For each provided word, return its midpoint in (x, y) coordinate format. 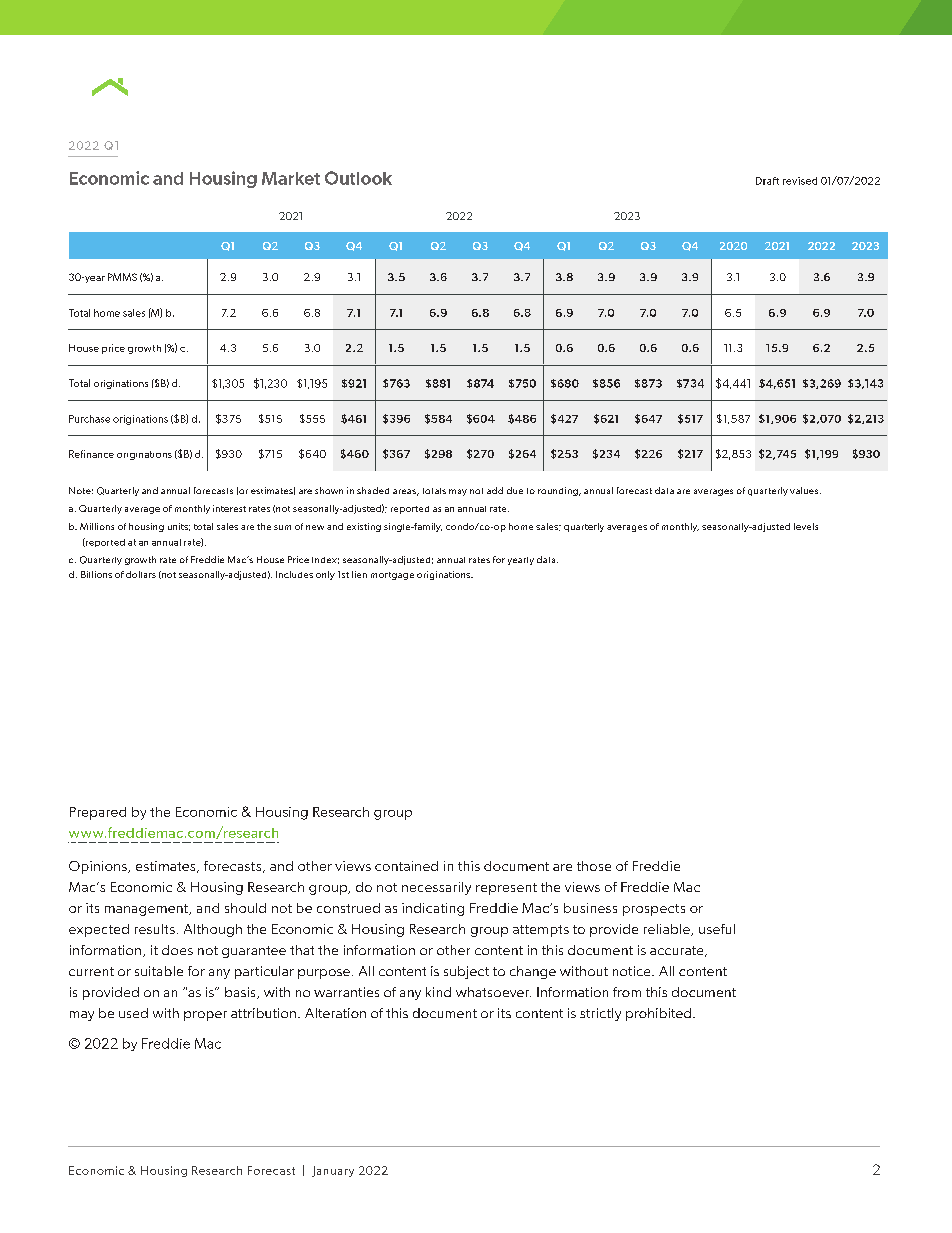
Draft (767, 181)
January (333, 1171)
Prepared (98, 813)
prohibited (660, 1014)
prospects (654, 910)
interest (229, 508)
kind (438, 992)
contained (406, 866)
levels (806, 526)
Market (291, 178)
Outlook (358, 178)
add (495, 490)
